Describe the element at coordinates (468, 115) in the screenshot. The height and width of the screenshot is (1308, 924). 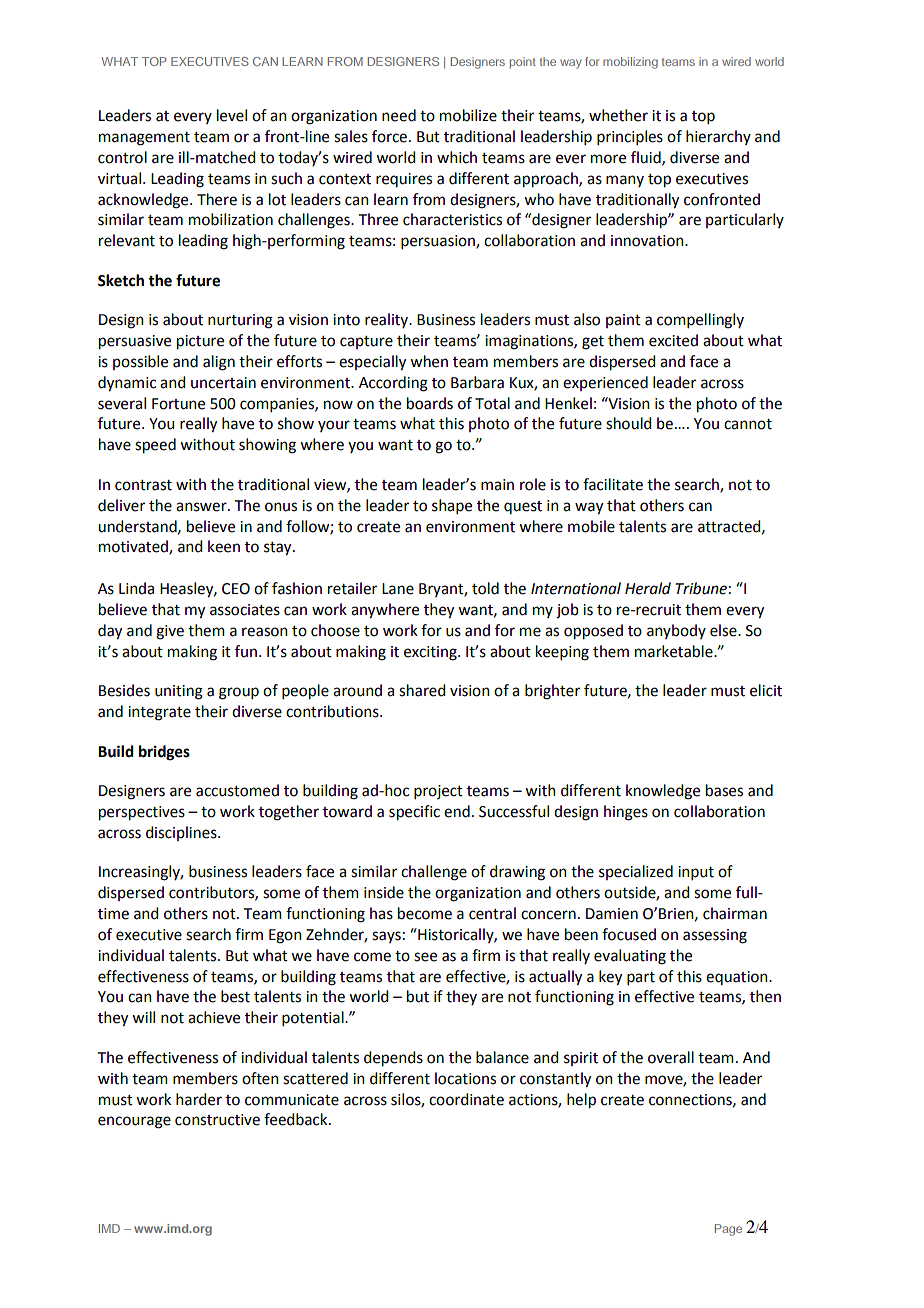
I see `mobilize` at that location.
